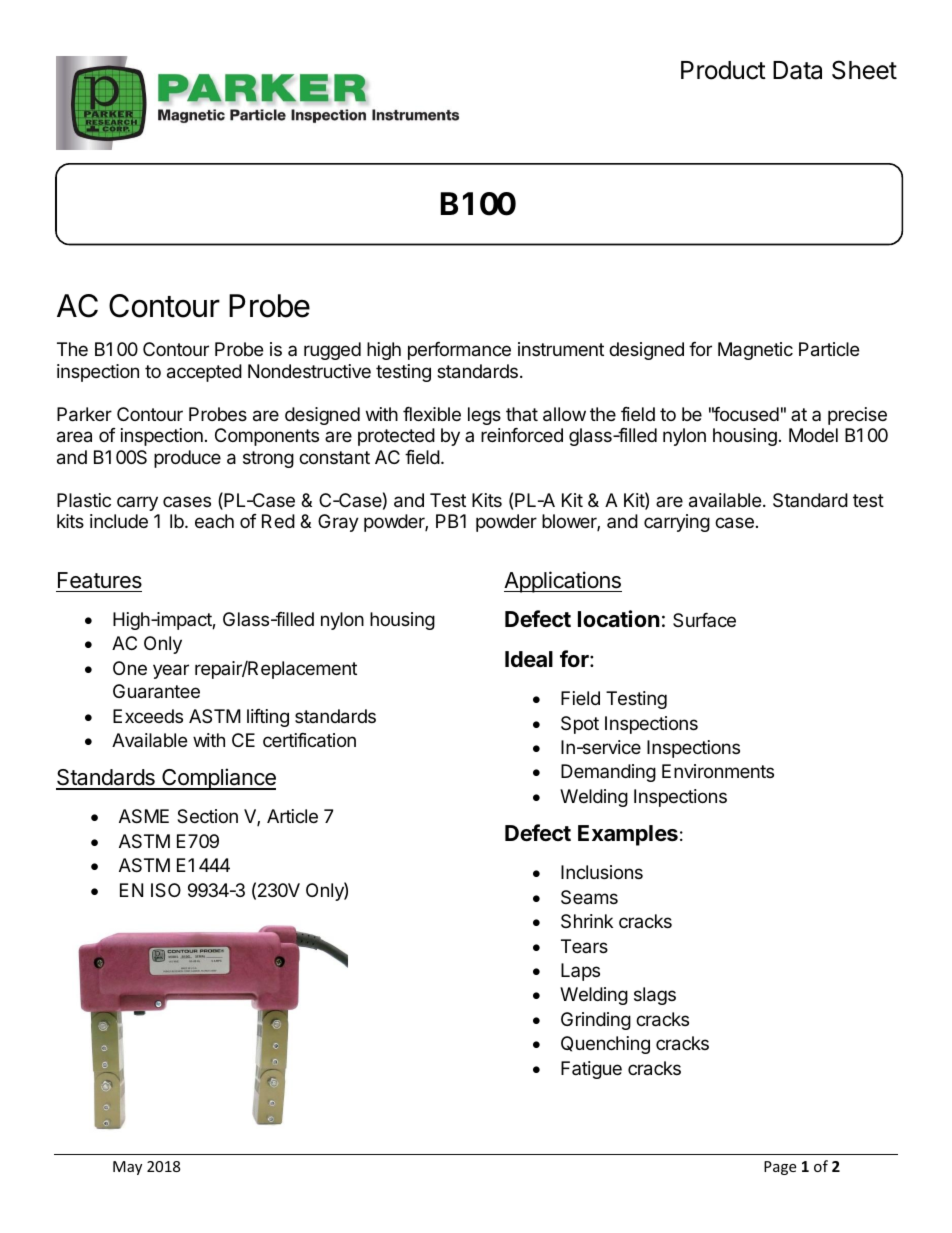  I want to click on Magnetic, so click(755, 351).
